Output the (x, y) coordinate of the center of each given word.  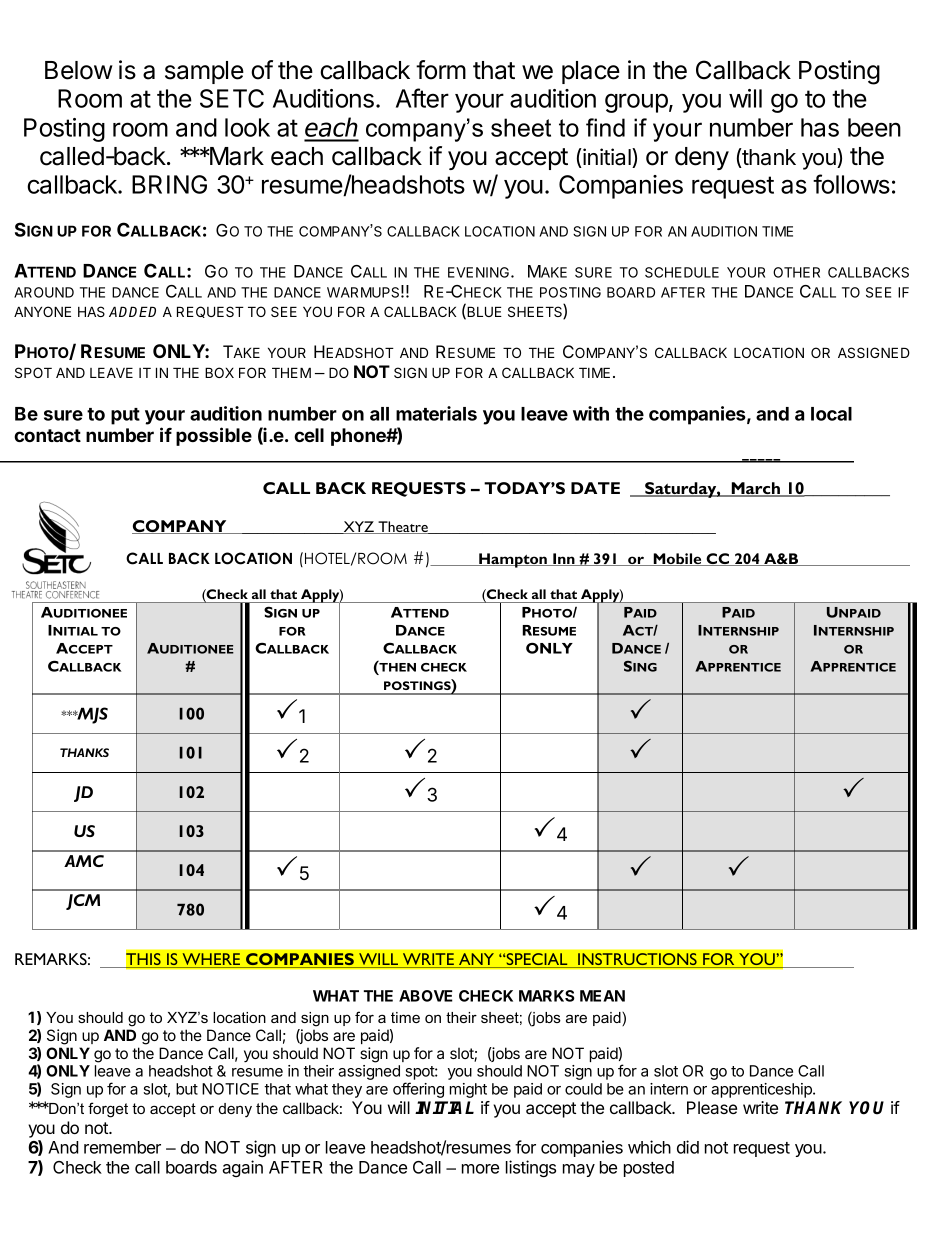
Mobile (677, 559)
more (480, 1169)
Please (712, 1107)
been (874, 127)
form (441, 70)
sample (204, 72)
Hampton (513, 560)
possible (214, 436)
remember (122, 1147)
